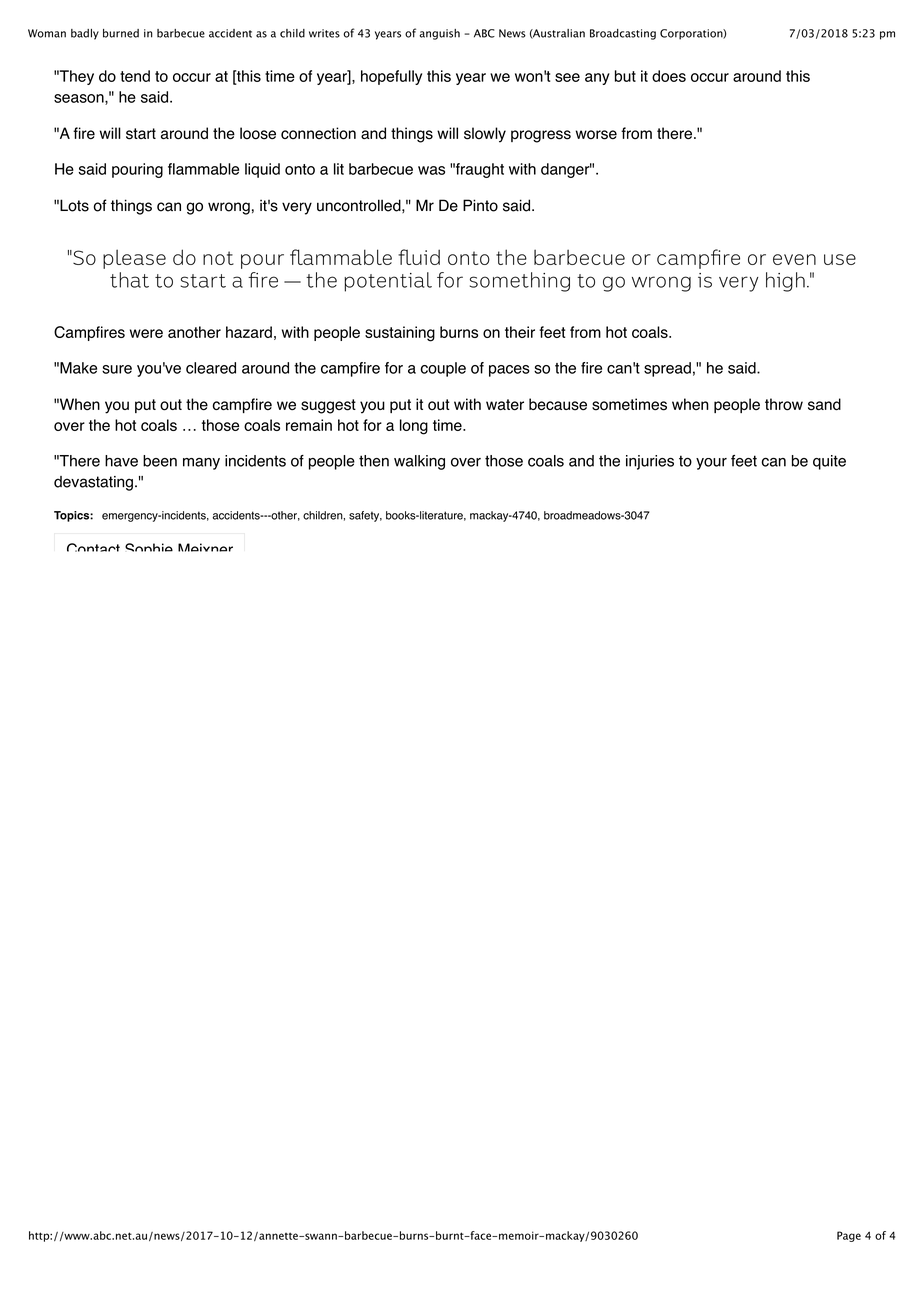  I want to click on anguish, so click(439, 34).
